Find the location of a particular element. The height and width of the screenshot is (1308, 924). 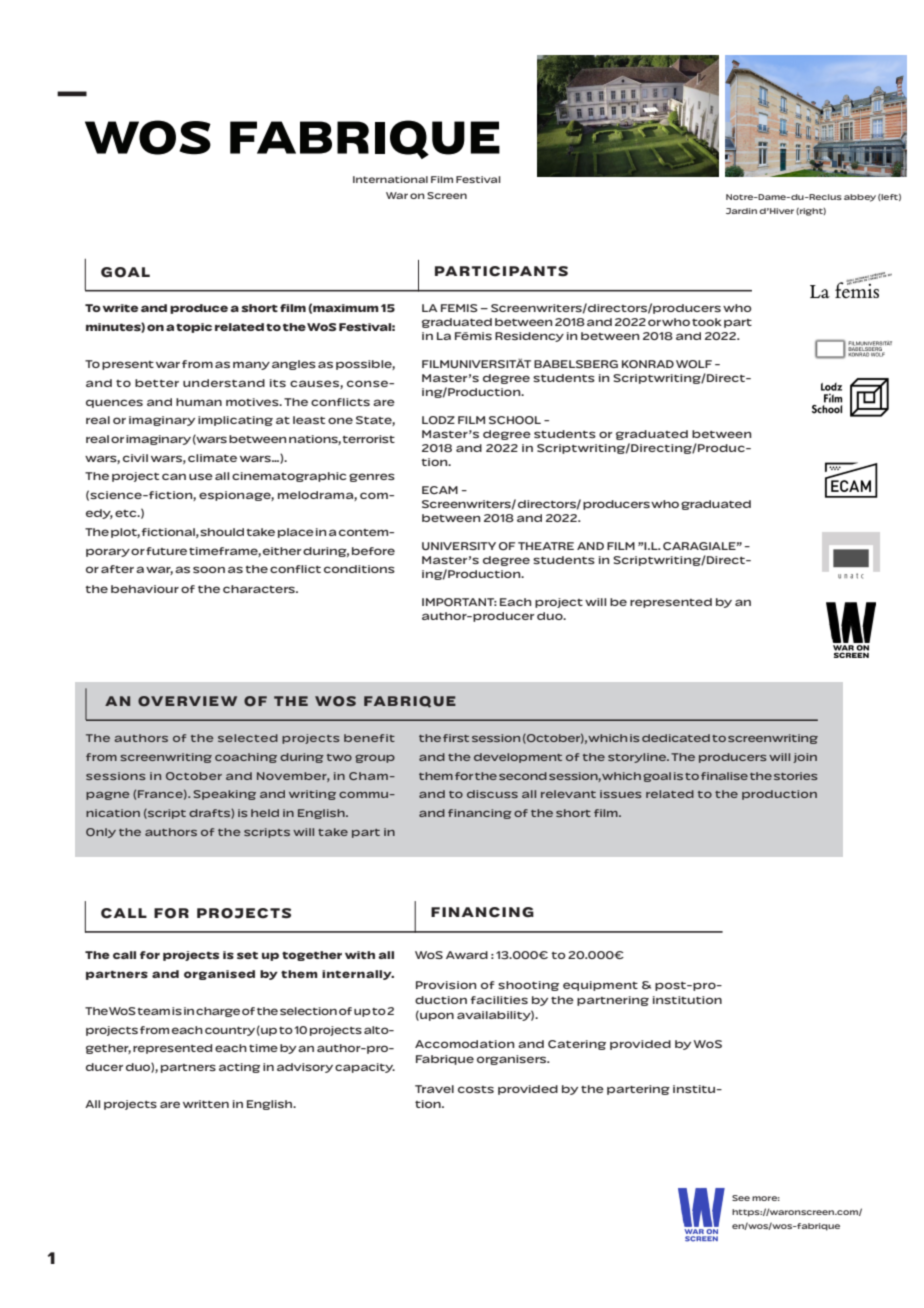

set is located at coordinates (247, 955).
